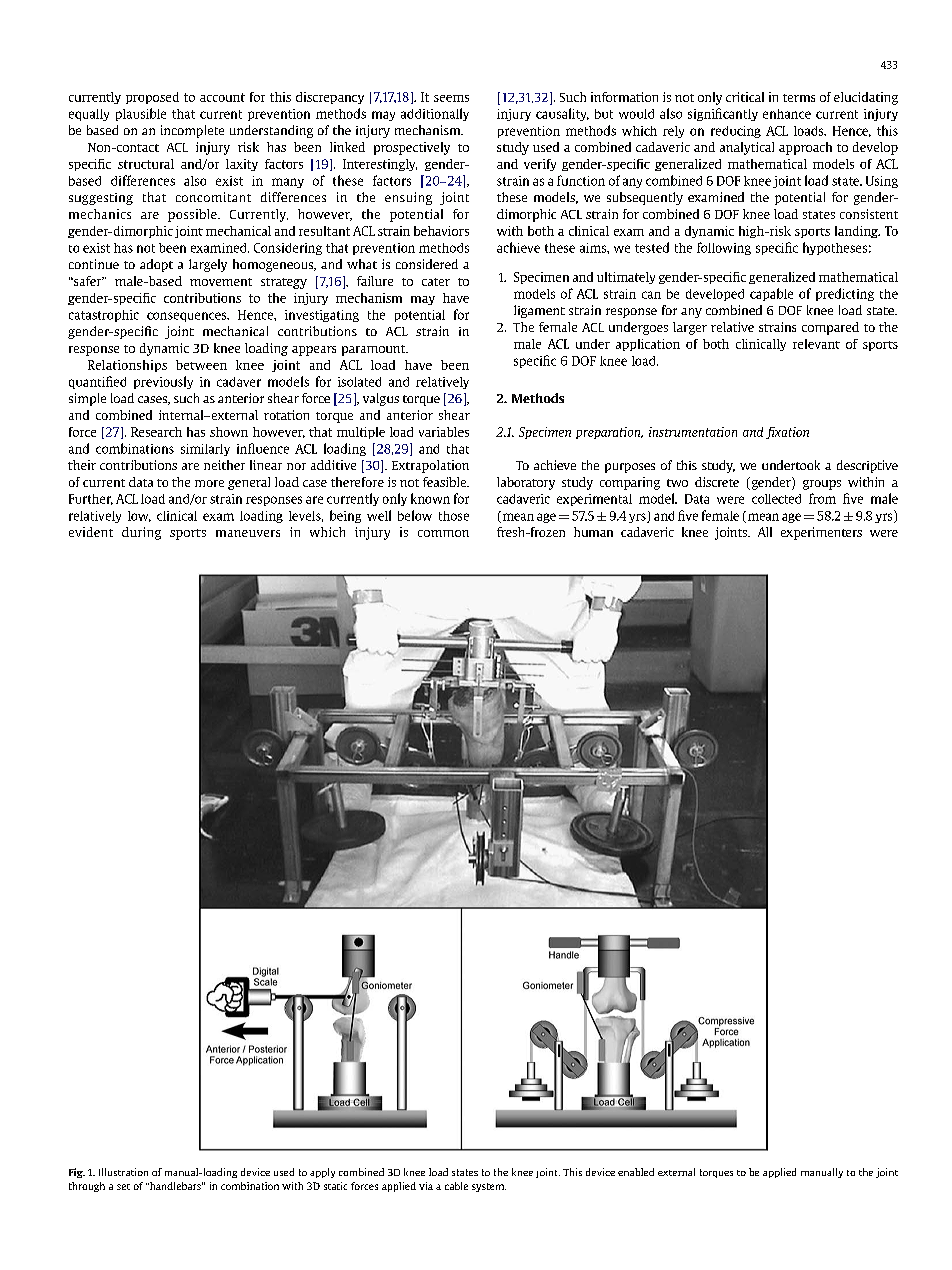  What do you see at coordinates (141, 533) in the image?
I see `during` at bounding box center [141, 533].
